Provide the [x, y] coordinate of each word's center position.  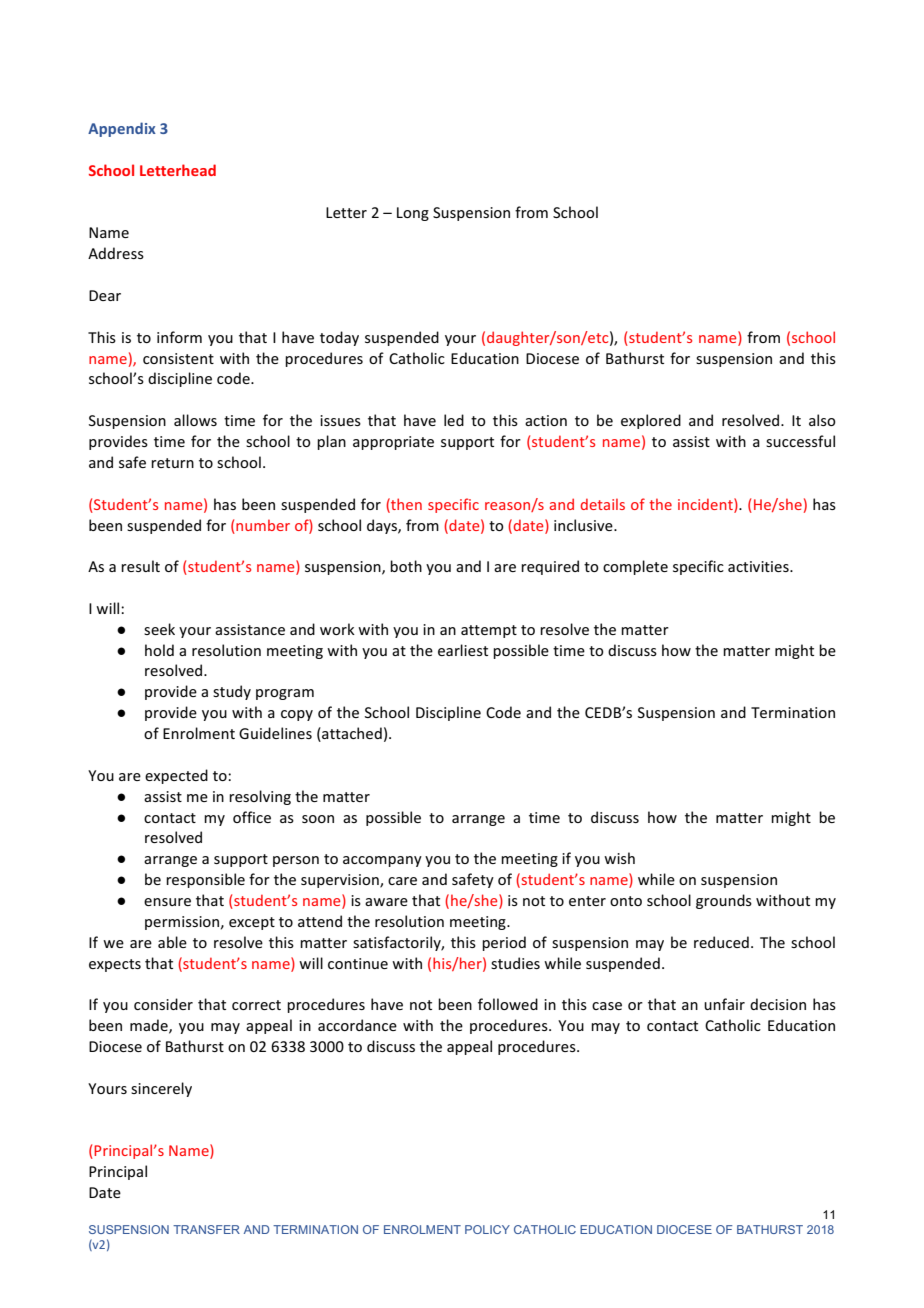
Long [413, 214]
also [822, 420]
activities [759, 566]
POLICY [487, 1229]
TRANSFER [206, 1229]
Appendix [122, 129]
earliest [463, 650]
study [232, 692]
